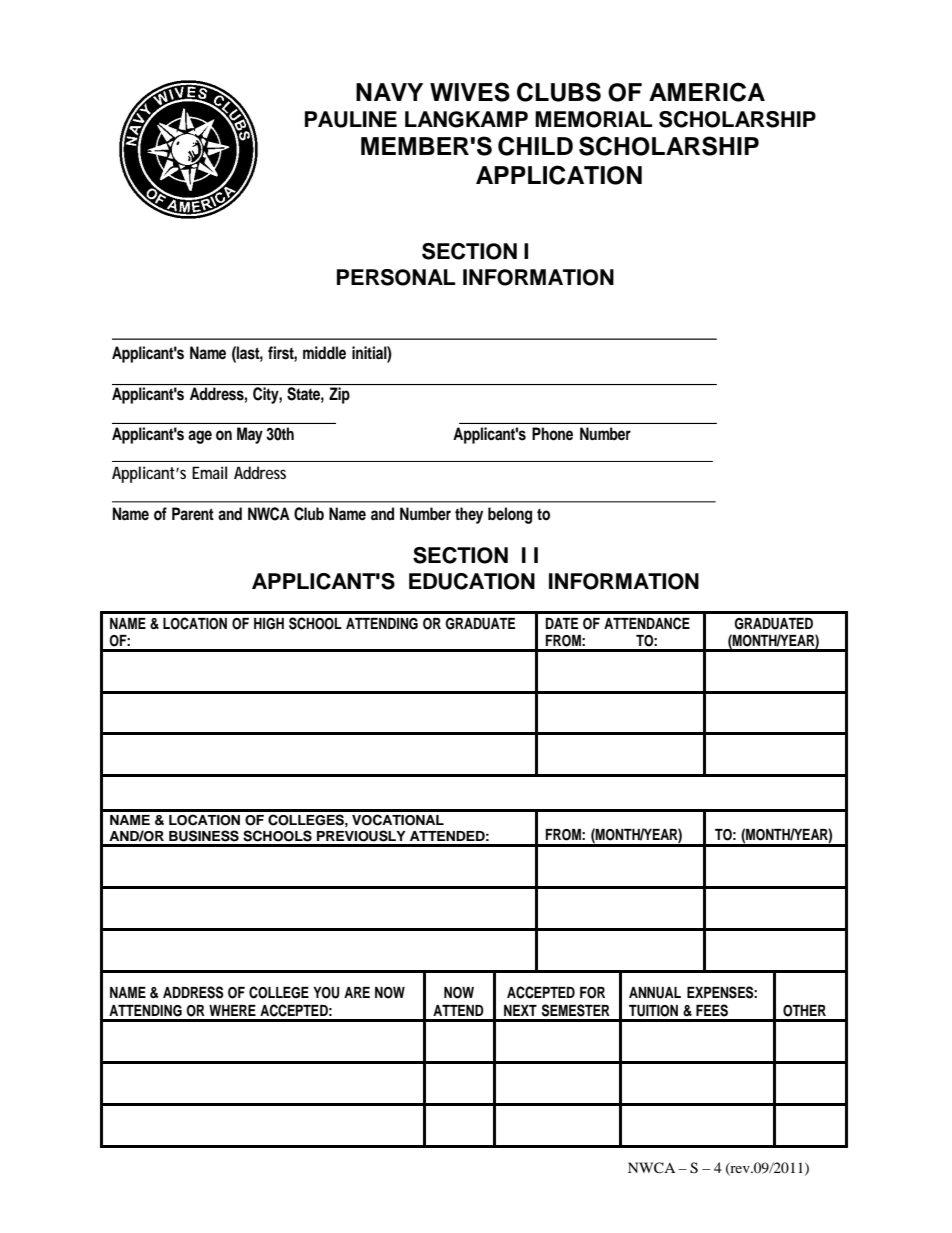 The height and width of the screenshot is (1233, 952). What do you see at coordinates (472, 581) in the screenshot?
I see `EDUCATION` at bounding box center [472, 581].
